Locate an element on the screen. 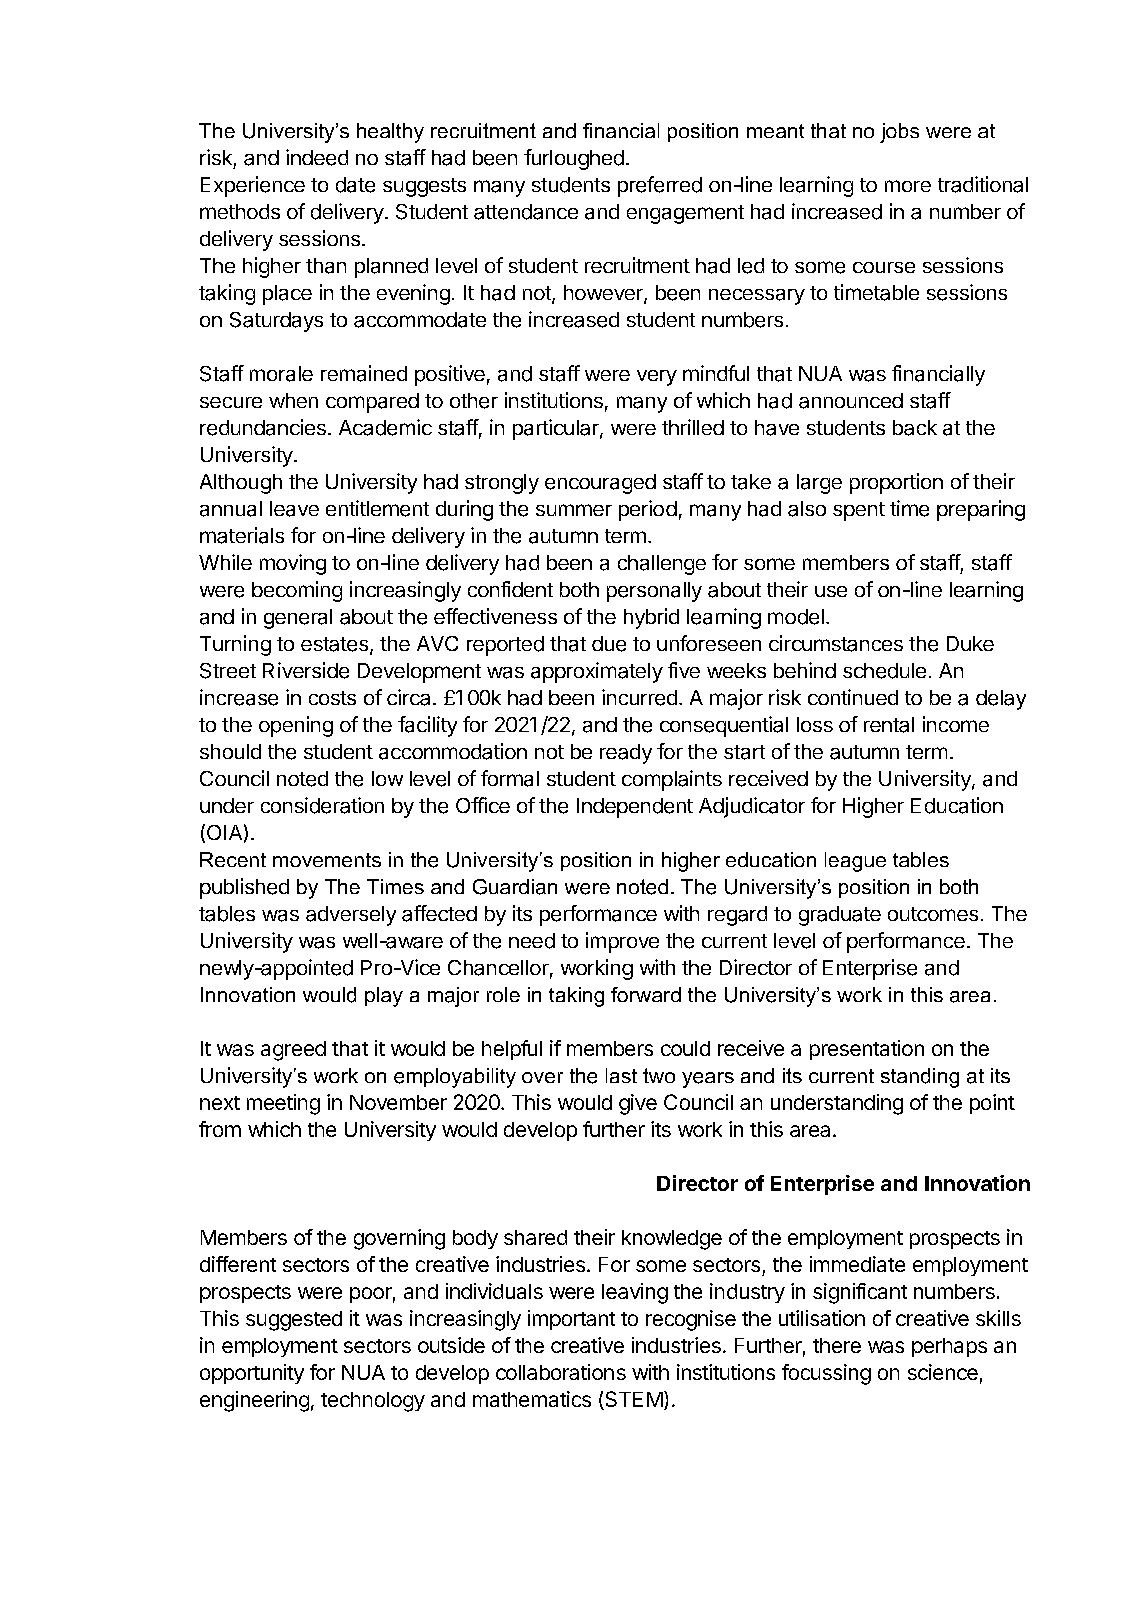 Image resolution: width=1148 pixels, height=1623 pixels. rental is located at coordinates (889, 725).
